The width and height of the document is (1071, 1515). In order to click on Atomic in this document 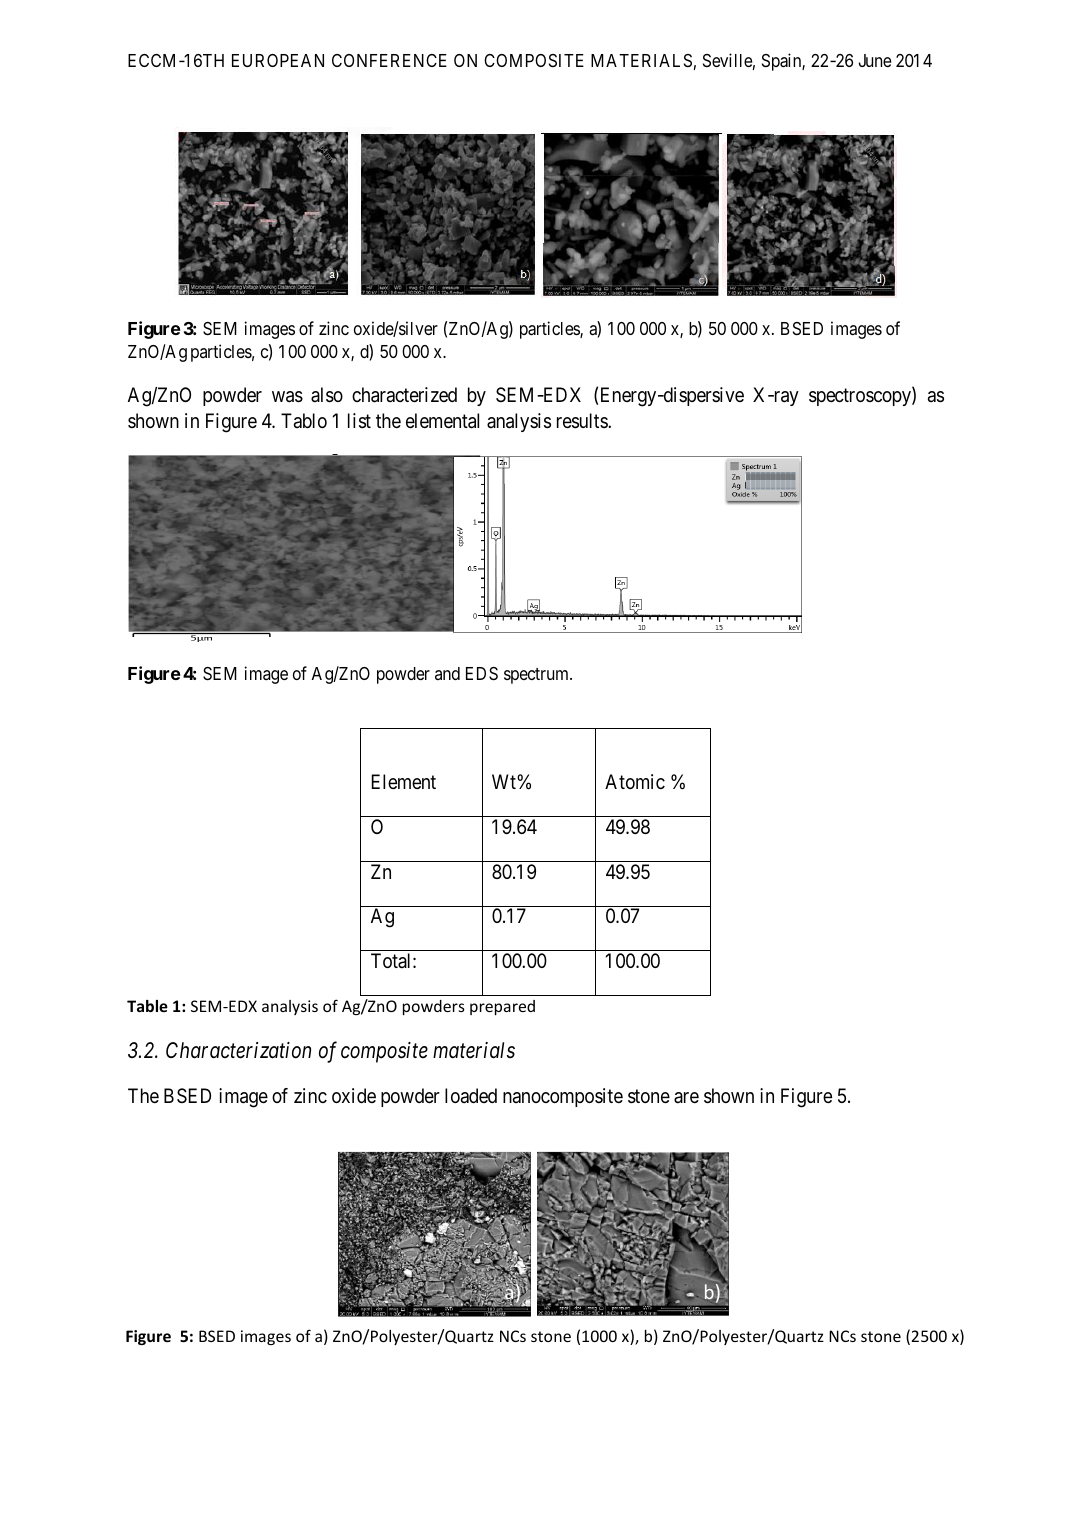, I will do `click(635, 781)`.
